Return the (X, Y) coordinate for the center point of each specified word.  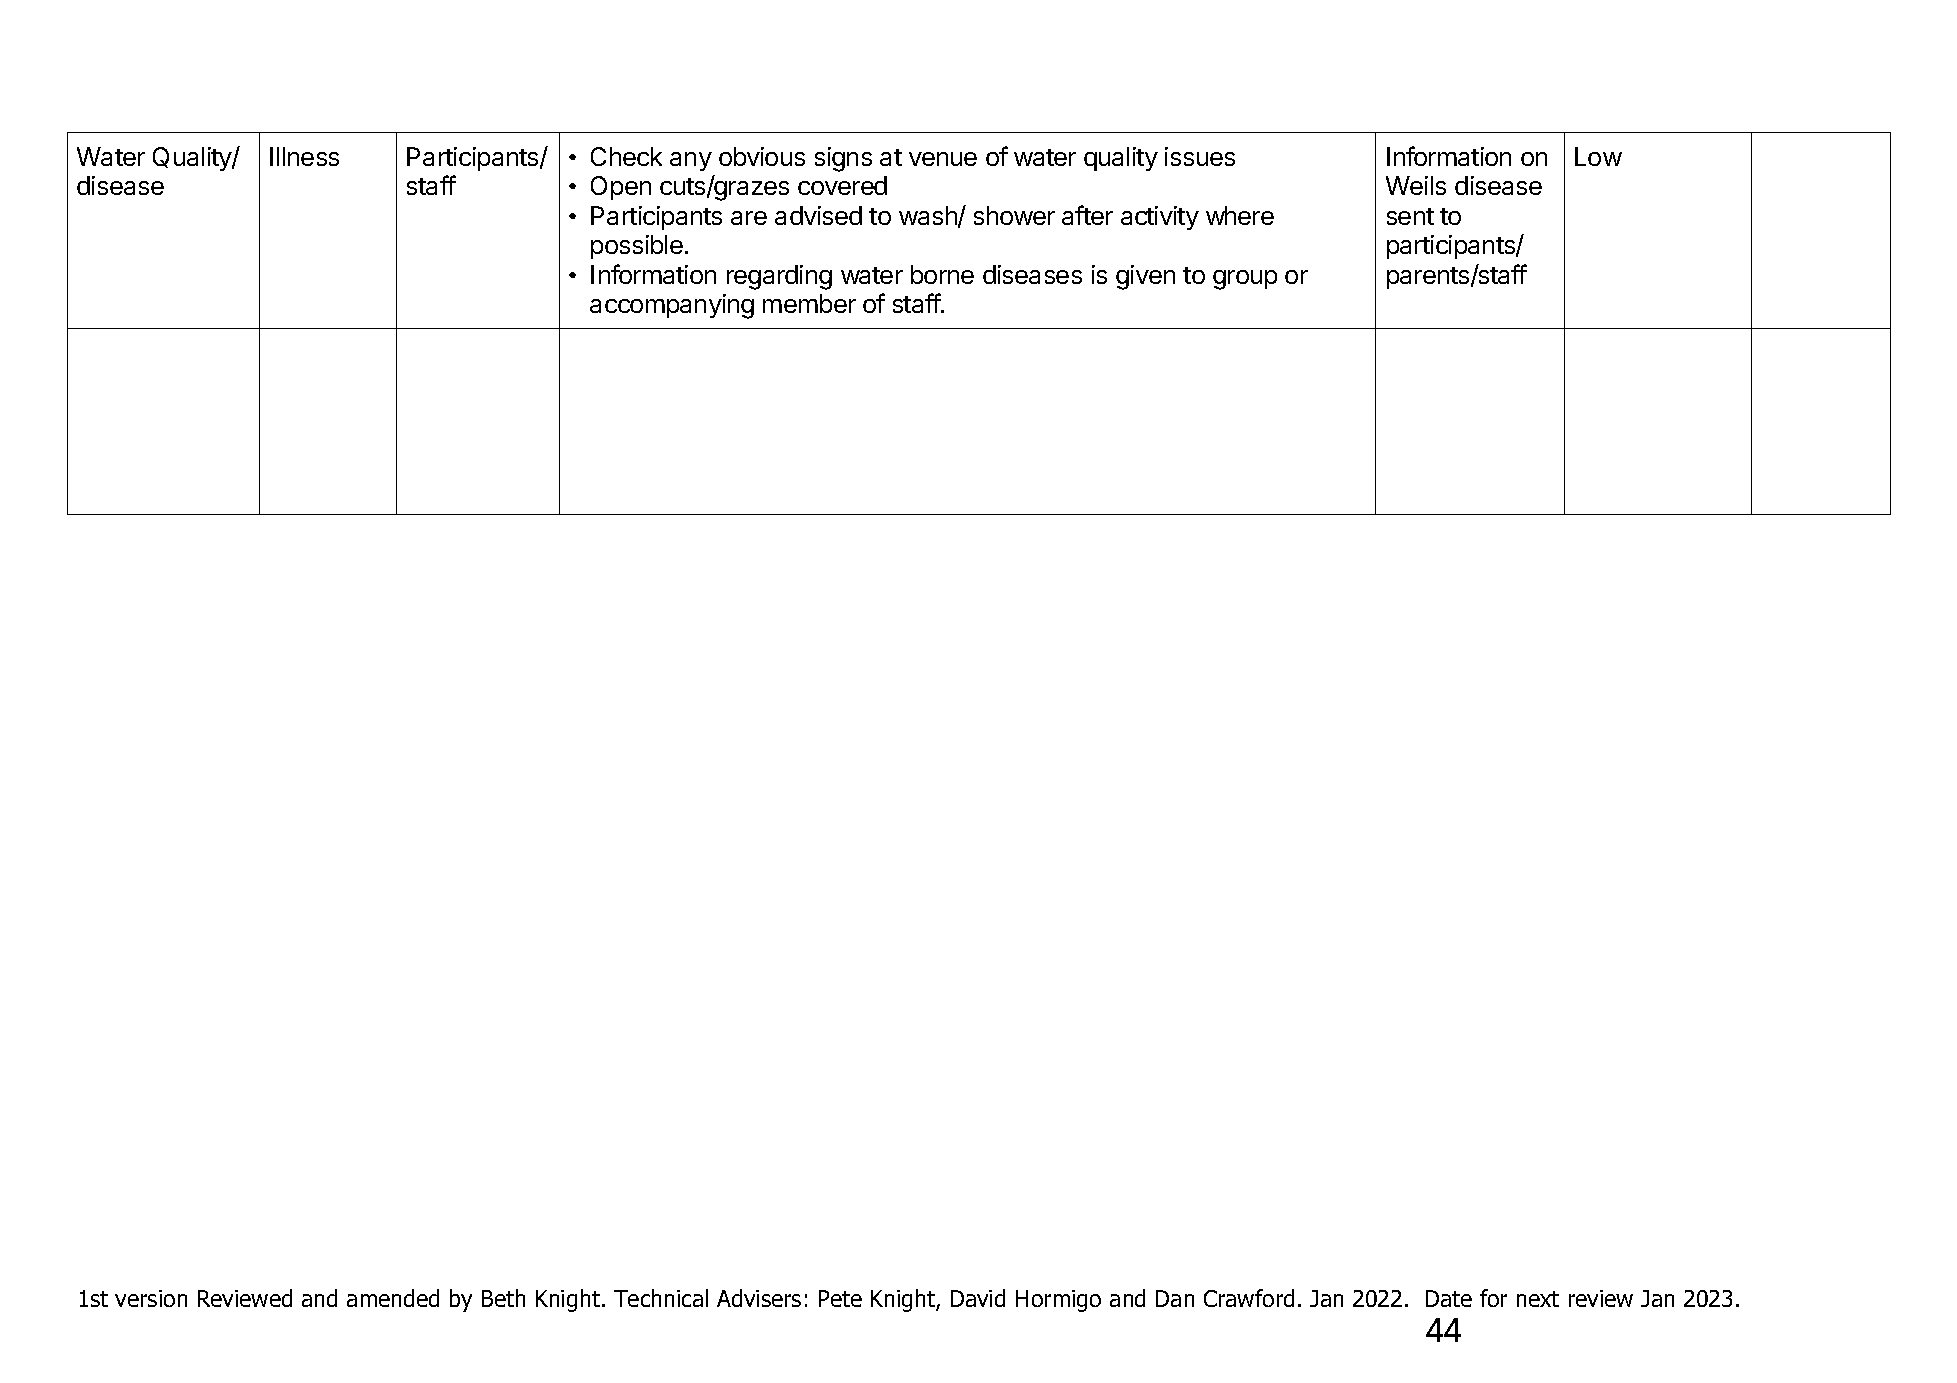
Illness (304, 156)
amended (393, 1298)
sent (1410, 216)
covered (842, 185)
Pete (840, 1298)
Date (1449, 1298)
